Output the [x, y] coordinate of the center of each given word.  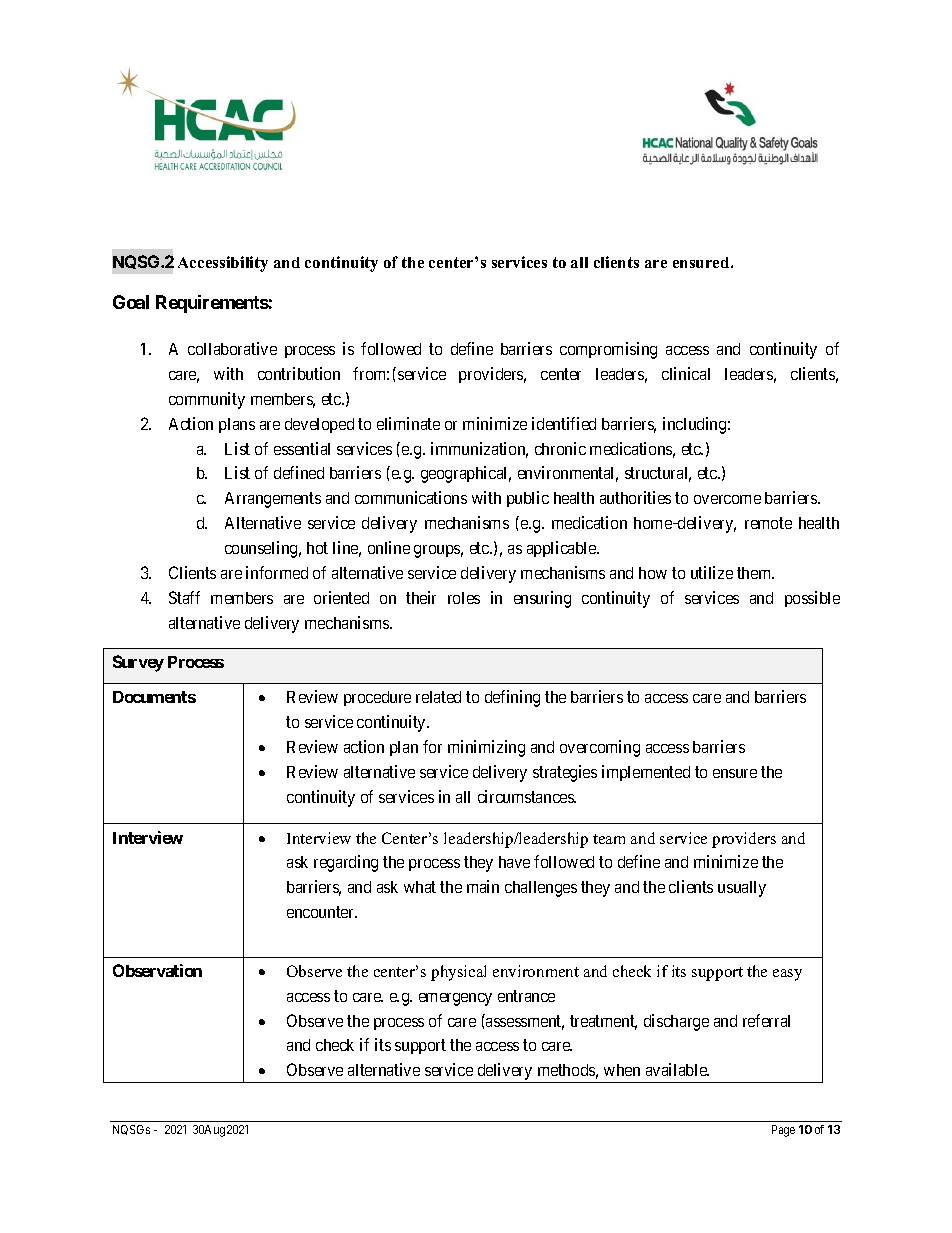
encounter [322, 912]
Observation [157, 970]
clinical [686, 373]
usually [742, 889]
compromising [608, 350]
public [528, 499]
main [483, 886]
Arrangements [273, 500]
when [622, 1070]
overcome [727, 499]
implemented [646, 773]
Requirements [212, 304]
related [438, 697]
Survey [138, 663]
